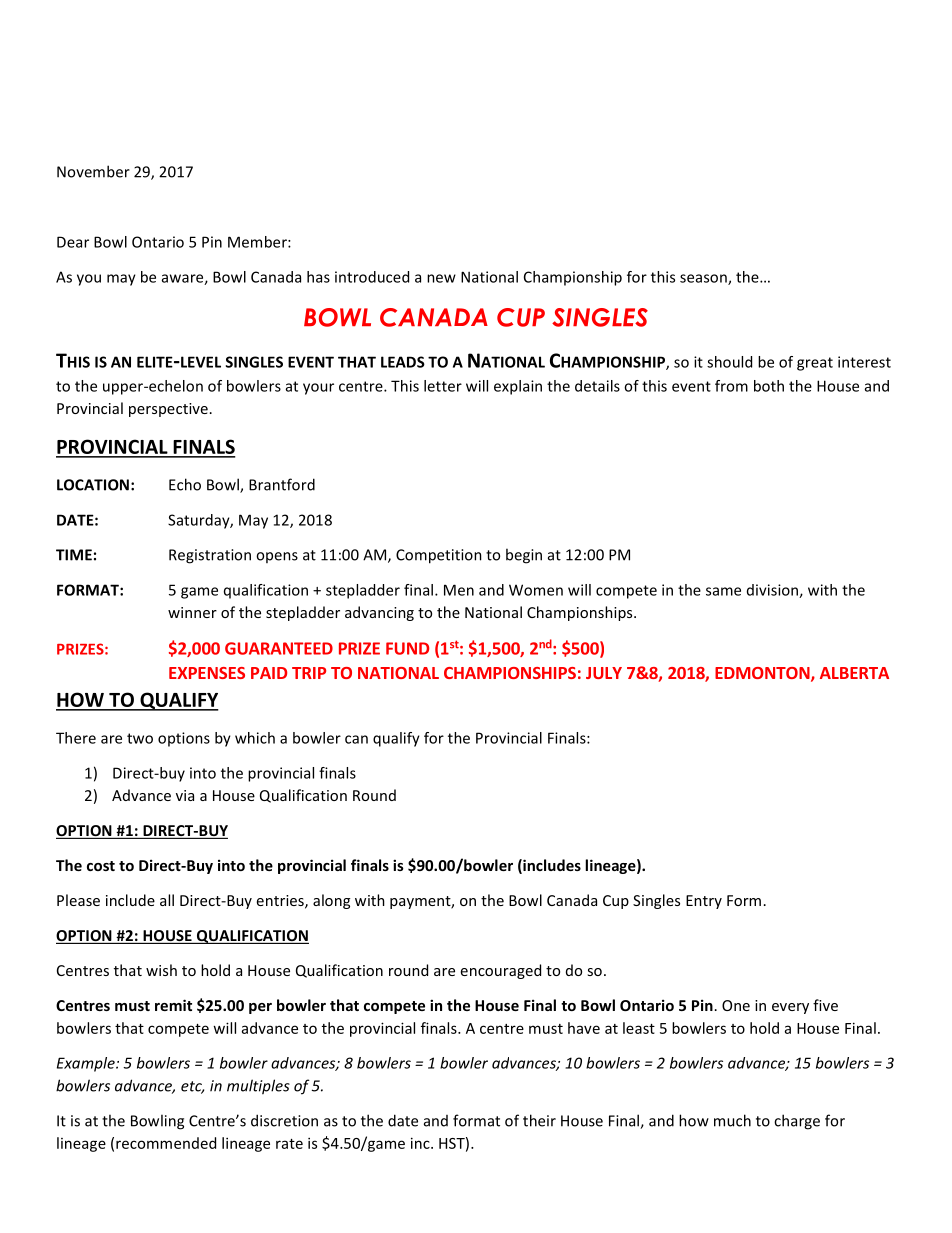 Image resolution: width=952 pixels, height=1233 pixels. I want to click on Competition, so click(439, 556).
